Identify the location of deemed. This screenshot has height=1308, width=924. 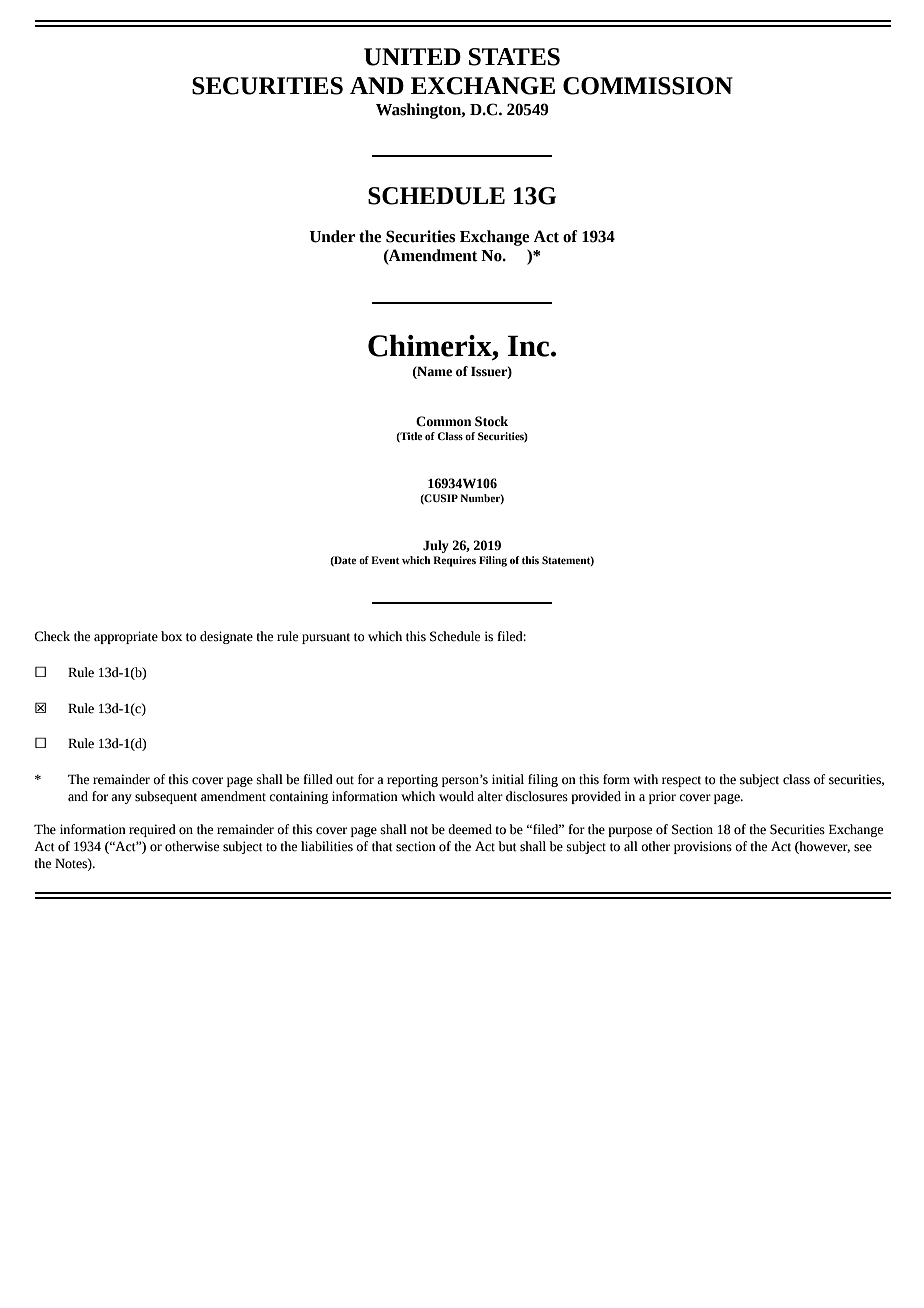
(470, 829).
